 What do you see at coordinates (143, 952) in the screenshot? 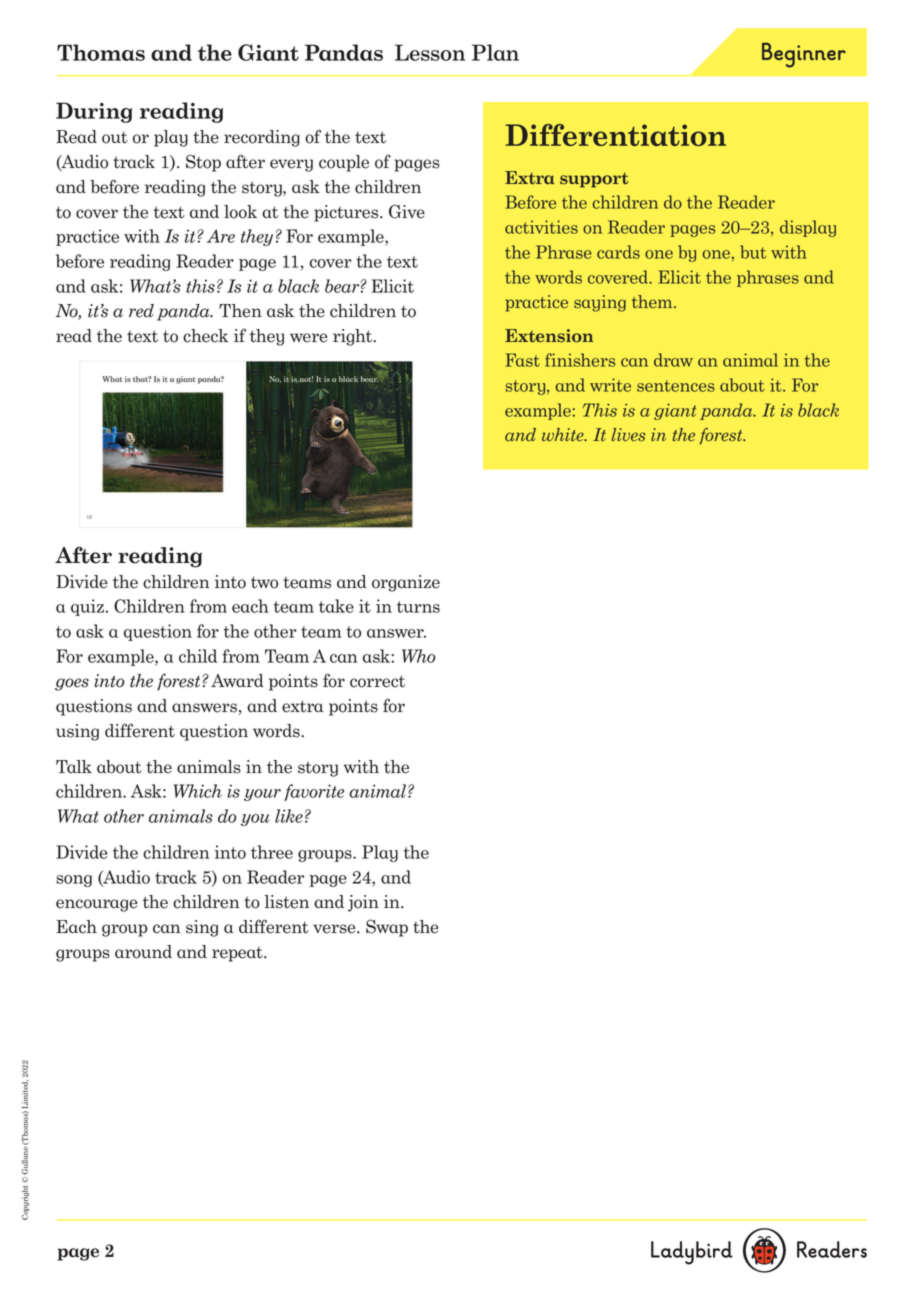
I see `around` at bounding box center [143, 952].
